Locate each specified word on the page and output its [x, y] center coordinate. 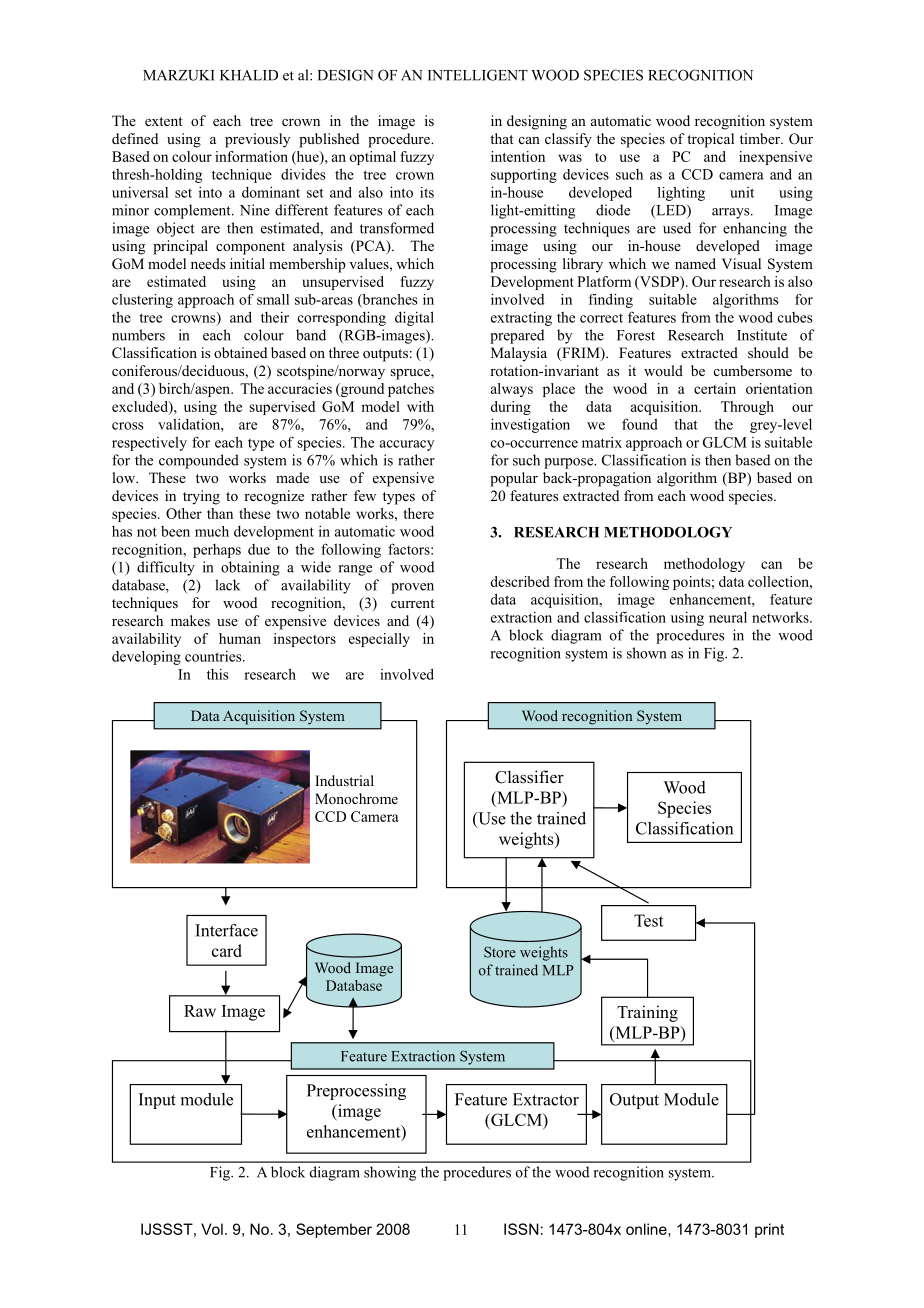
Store [500, 952]
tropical [710, 140]
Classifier [529, 777]
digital [414, 318]
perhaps [217, 551]
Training [647, 1013]
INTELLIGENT [478, 75]
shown [646, 653]
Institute [762, 335]
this [218, 674]
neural [728, 617]
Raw [200, 1011]
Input [157, 1101]
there [419, 513]
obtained [240, 352]
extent [164, 121]
